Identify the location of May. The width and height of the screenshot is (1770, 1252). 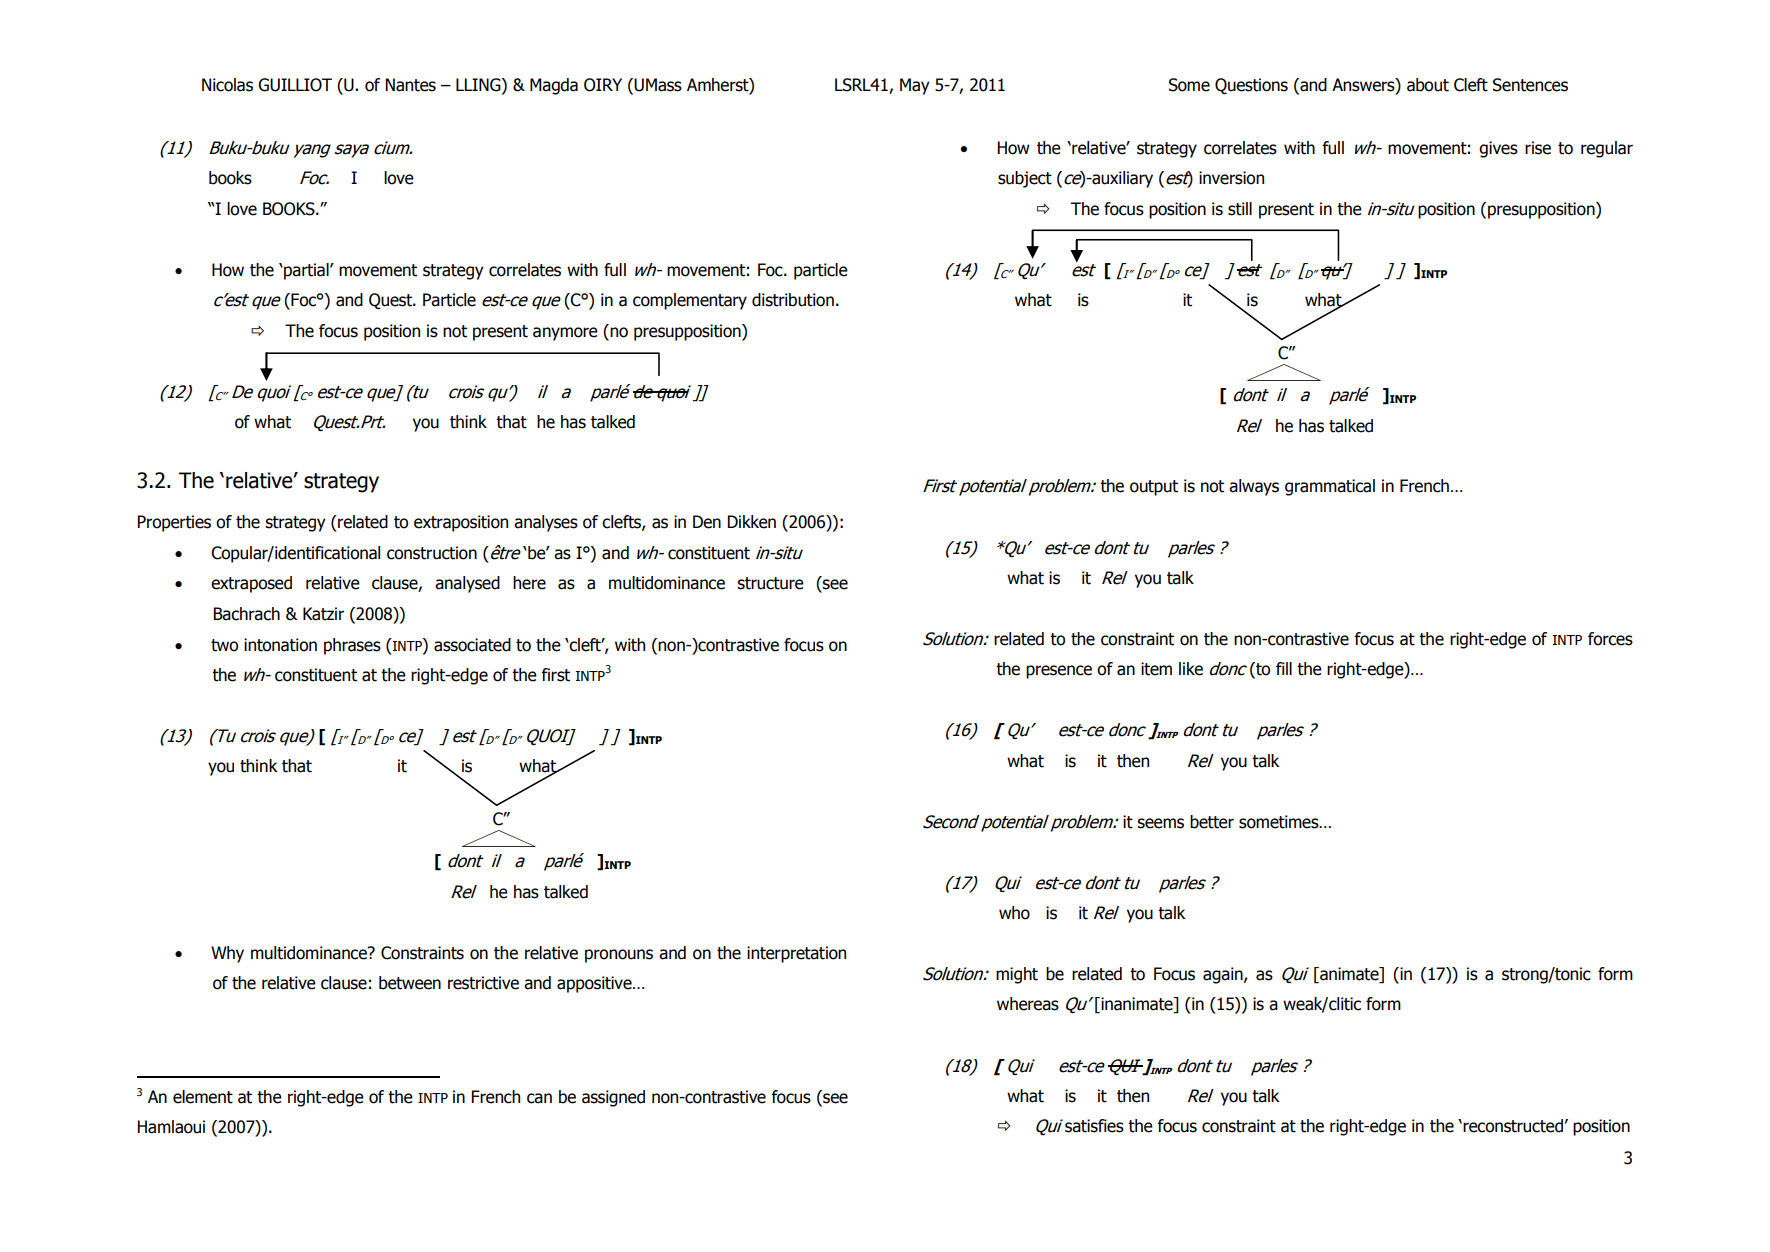
(915, 86).
